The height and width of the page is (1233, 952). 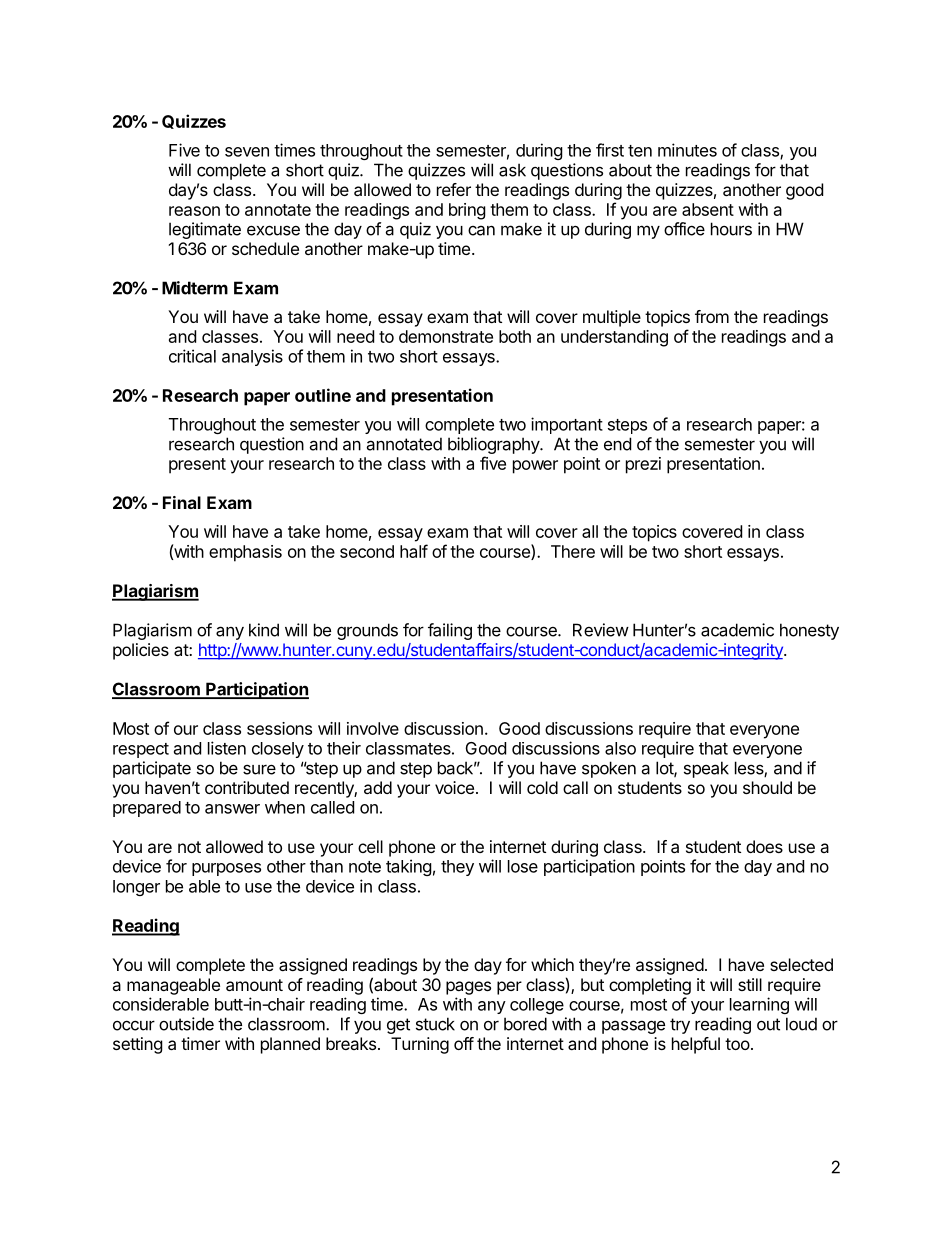 What do you see at coordinates (767, 787) in the page?
I see `should` at bounding box center [767, 787].
